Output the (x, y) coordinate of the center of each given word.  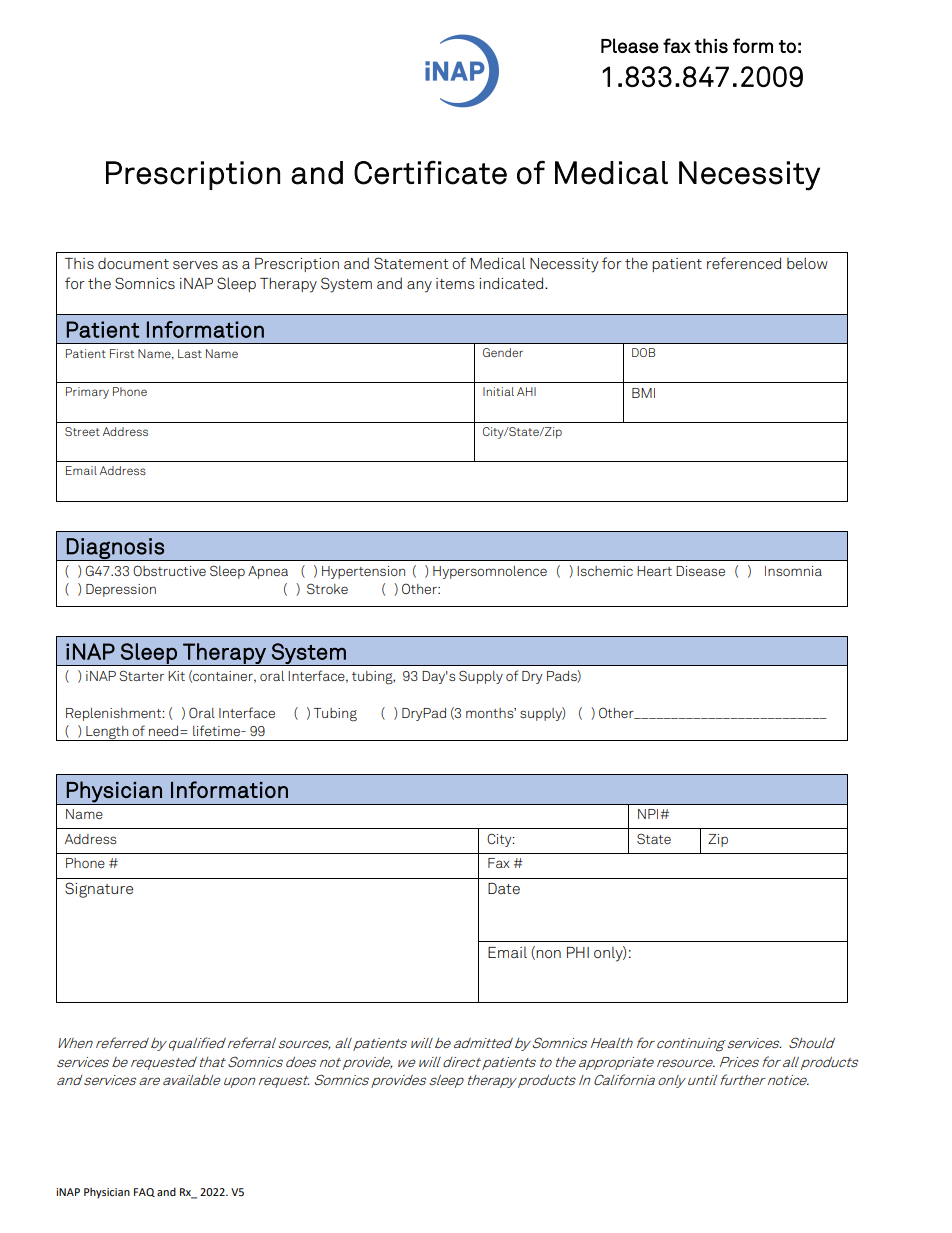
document (133, 263)
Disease (700, 571)
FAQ (144, 1192)
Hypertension (363, 572)
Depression (121, 590)
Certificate (430, 172)
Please (630, 45)
